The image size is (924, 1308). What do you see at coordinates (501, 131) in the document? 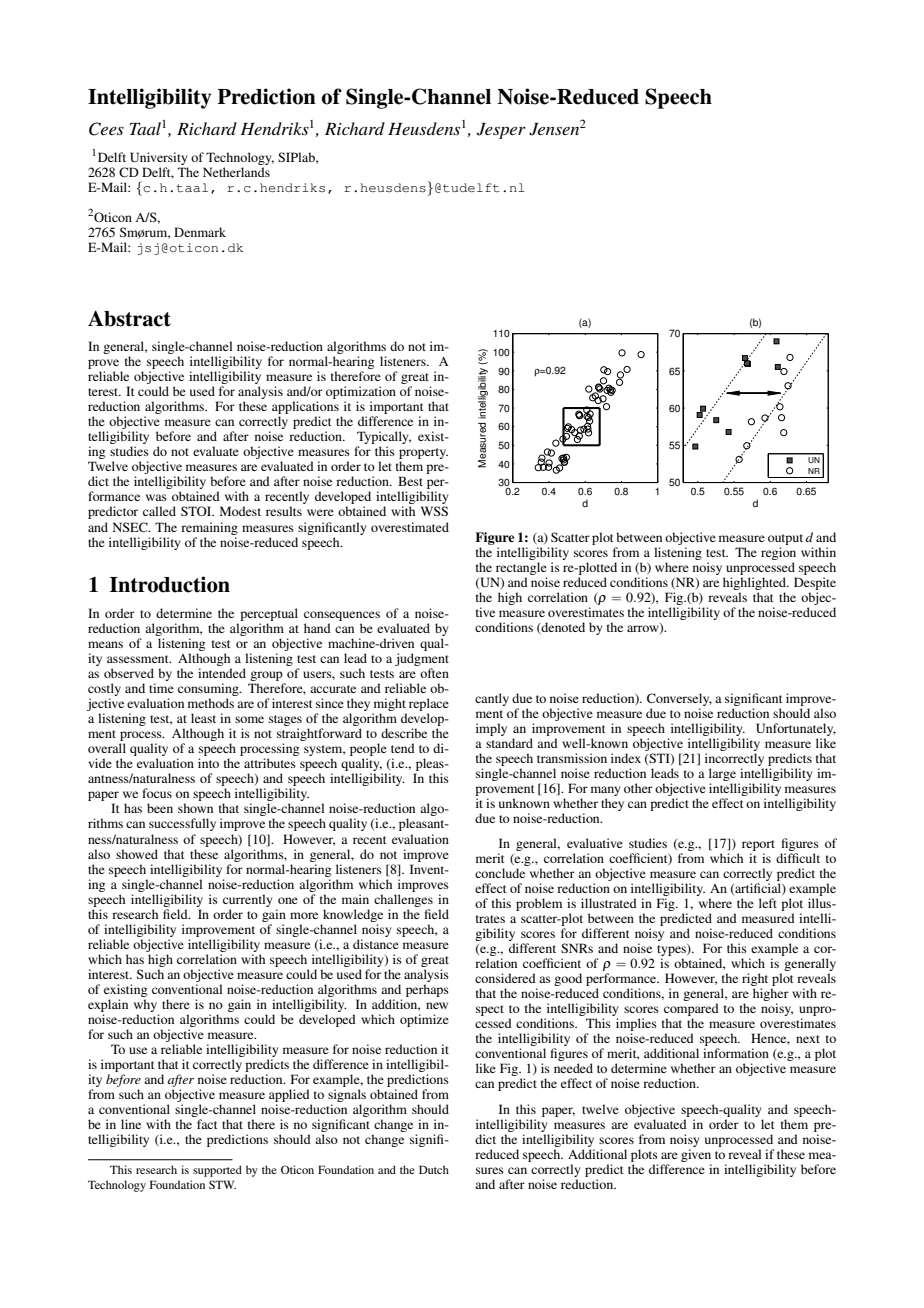
I see `Jesper` at bounding box center [501, 131].
